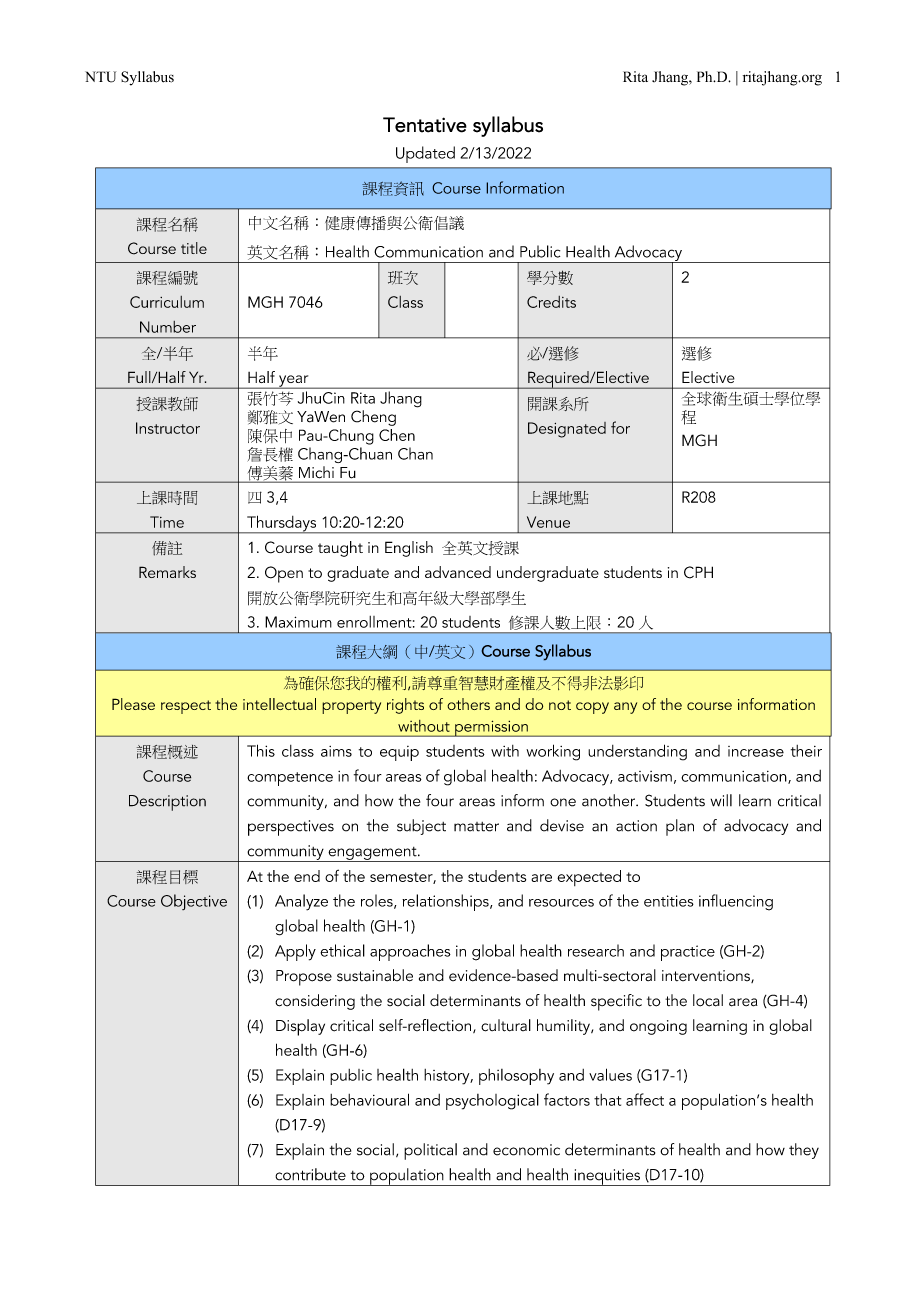 The width and height of the image is (924, 1308). Describe the element at coordinates (167, 522) in the image. I see `Time` at that location.
